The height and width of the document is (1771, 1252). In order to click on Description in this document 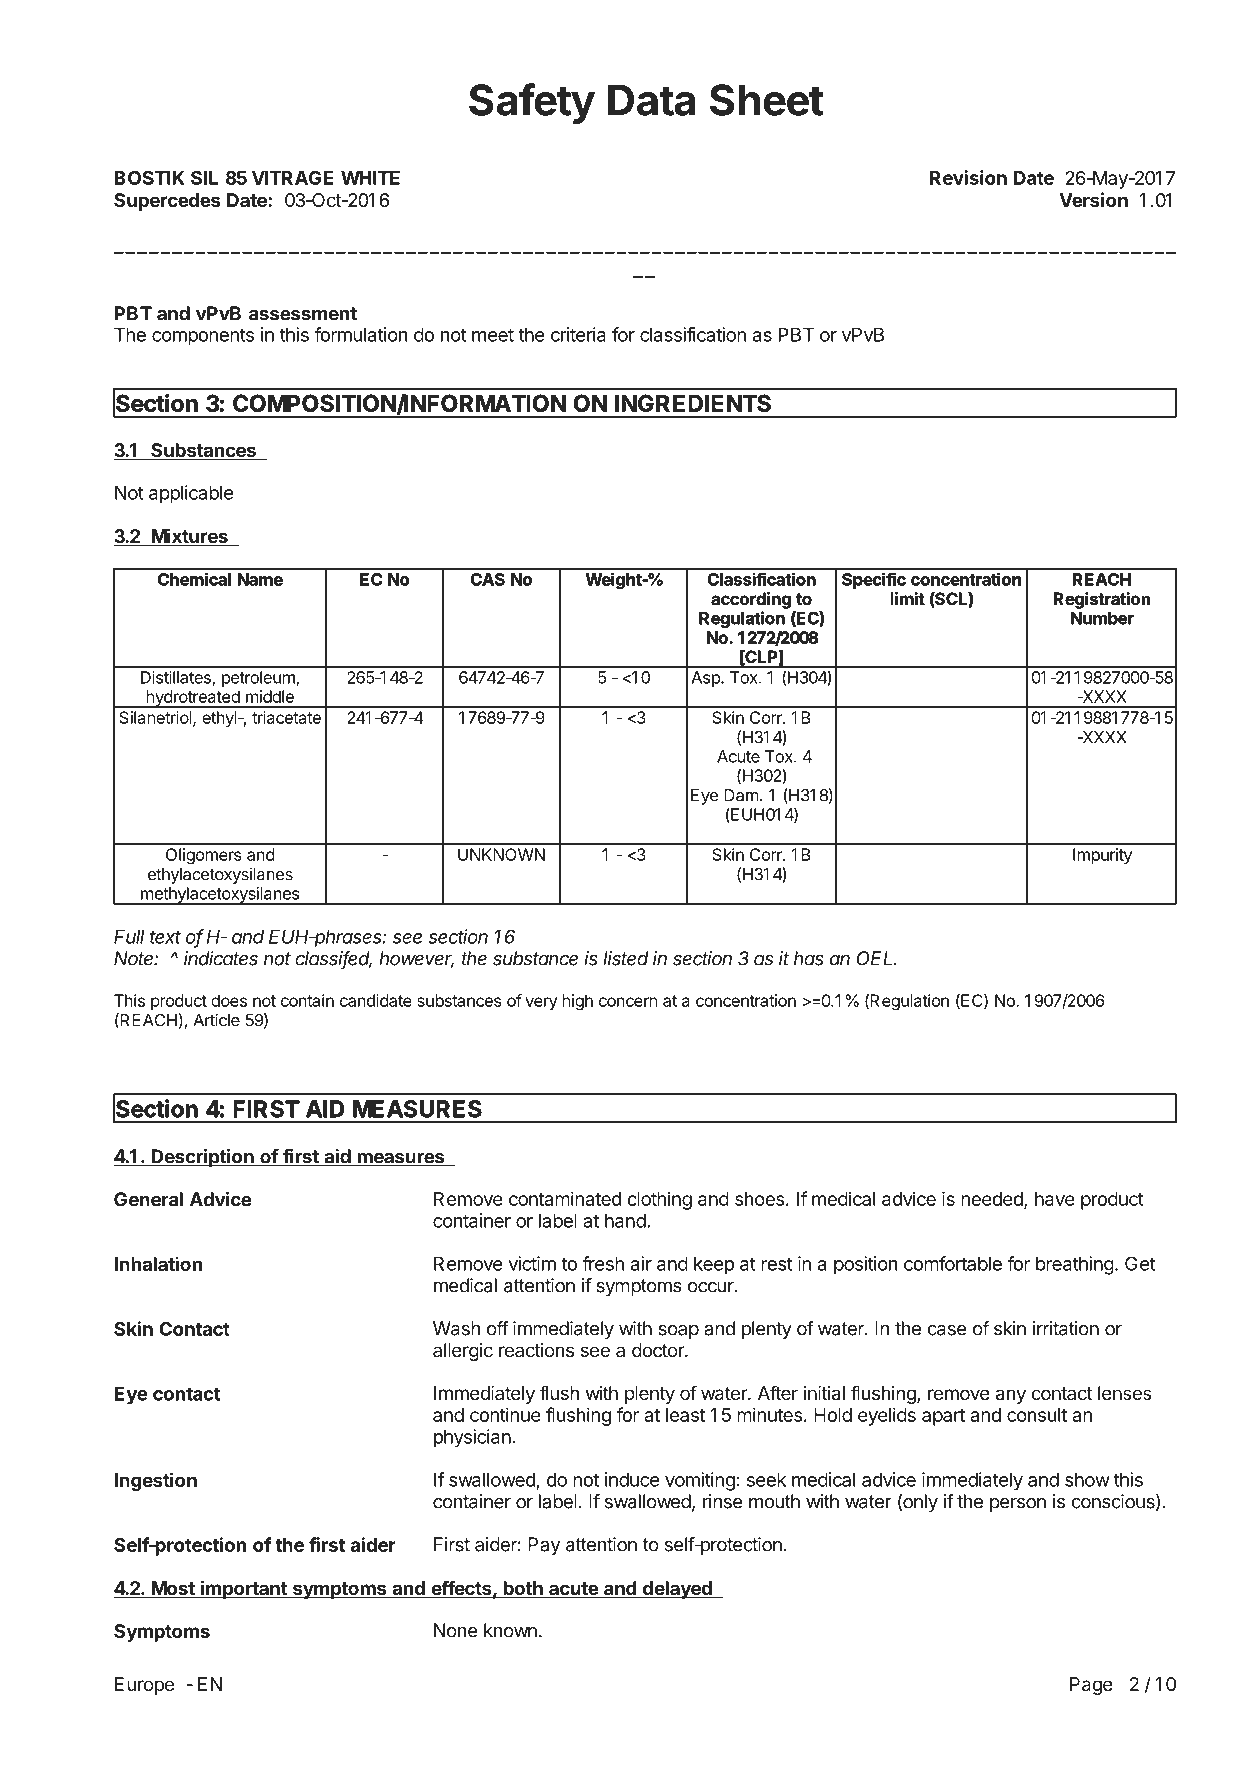, I will do `click(202, 1158)`.
